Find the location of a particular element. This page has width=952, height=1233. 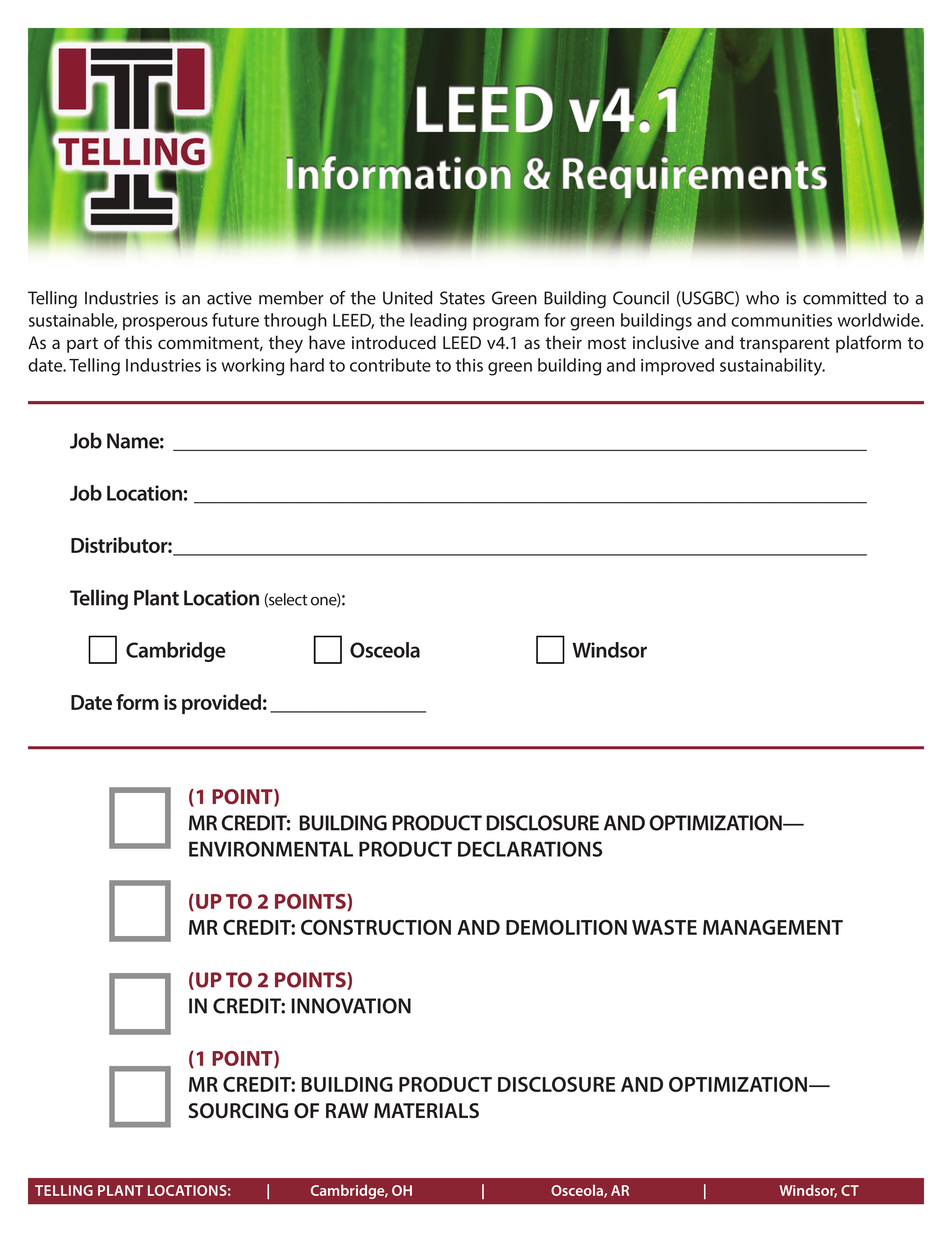

DECLARATIONS is located at coordinates (530, 849).
